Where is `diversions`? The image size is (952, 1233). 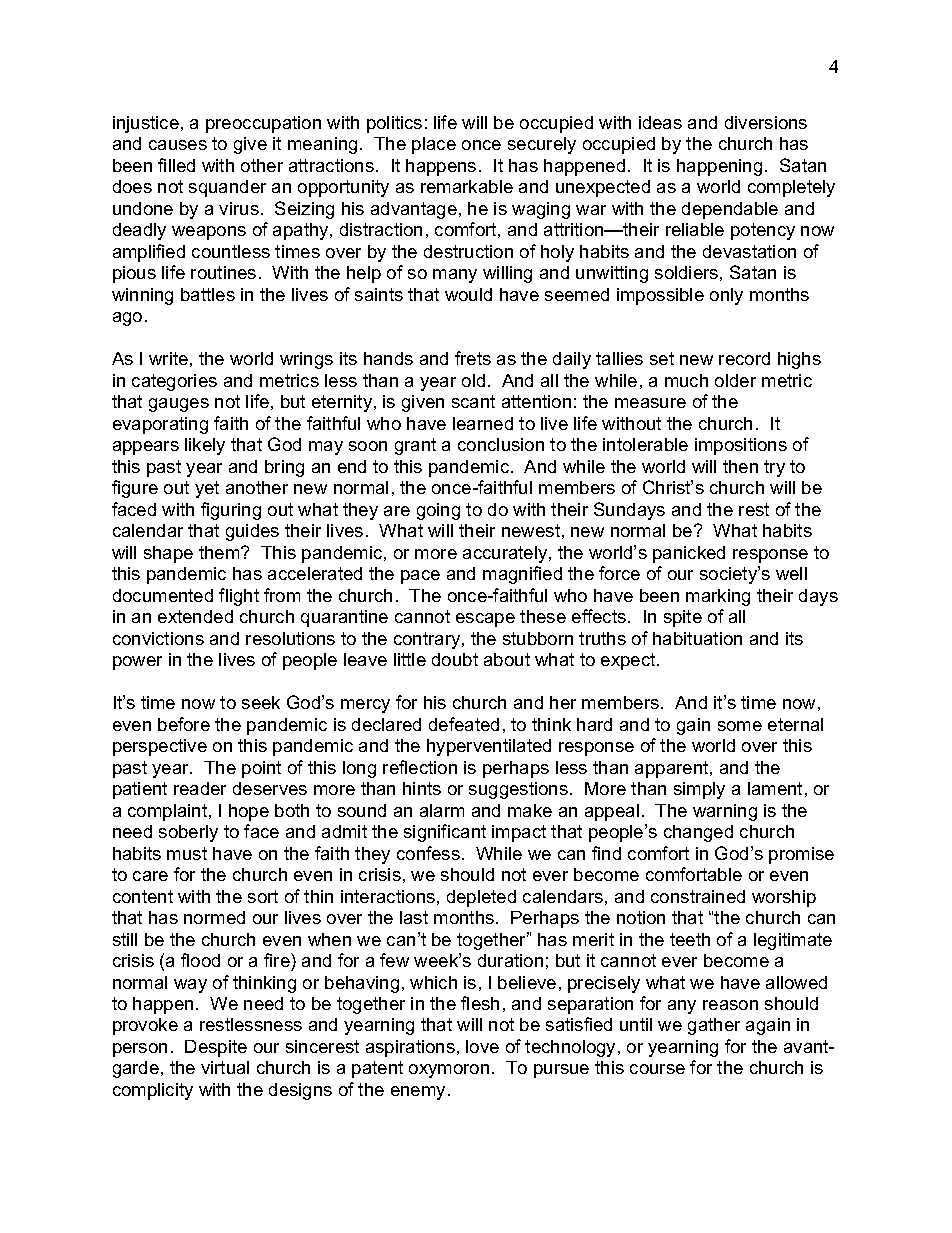
diversions is located at coordinates (766, 122).
